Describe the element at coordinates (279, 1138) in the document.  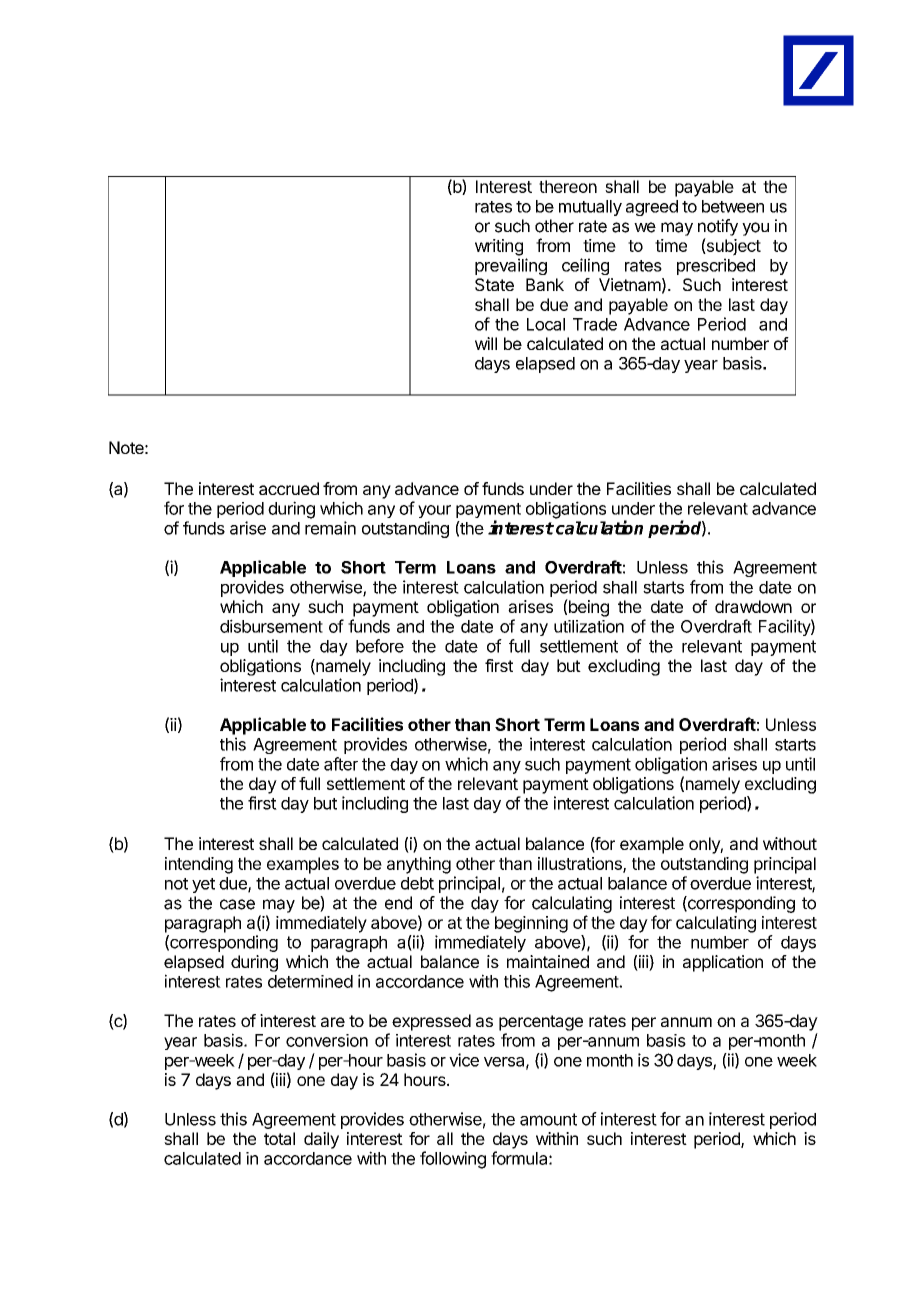
I see `total` at that location.
